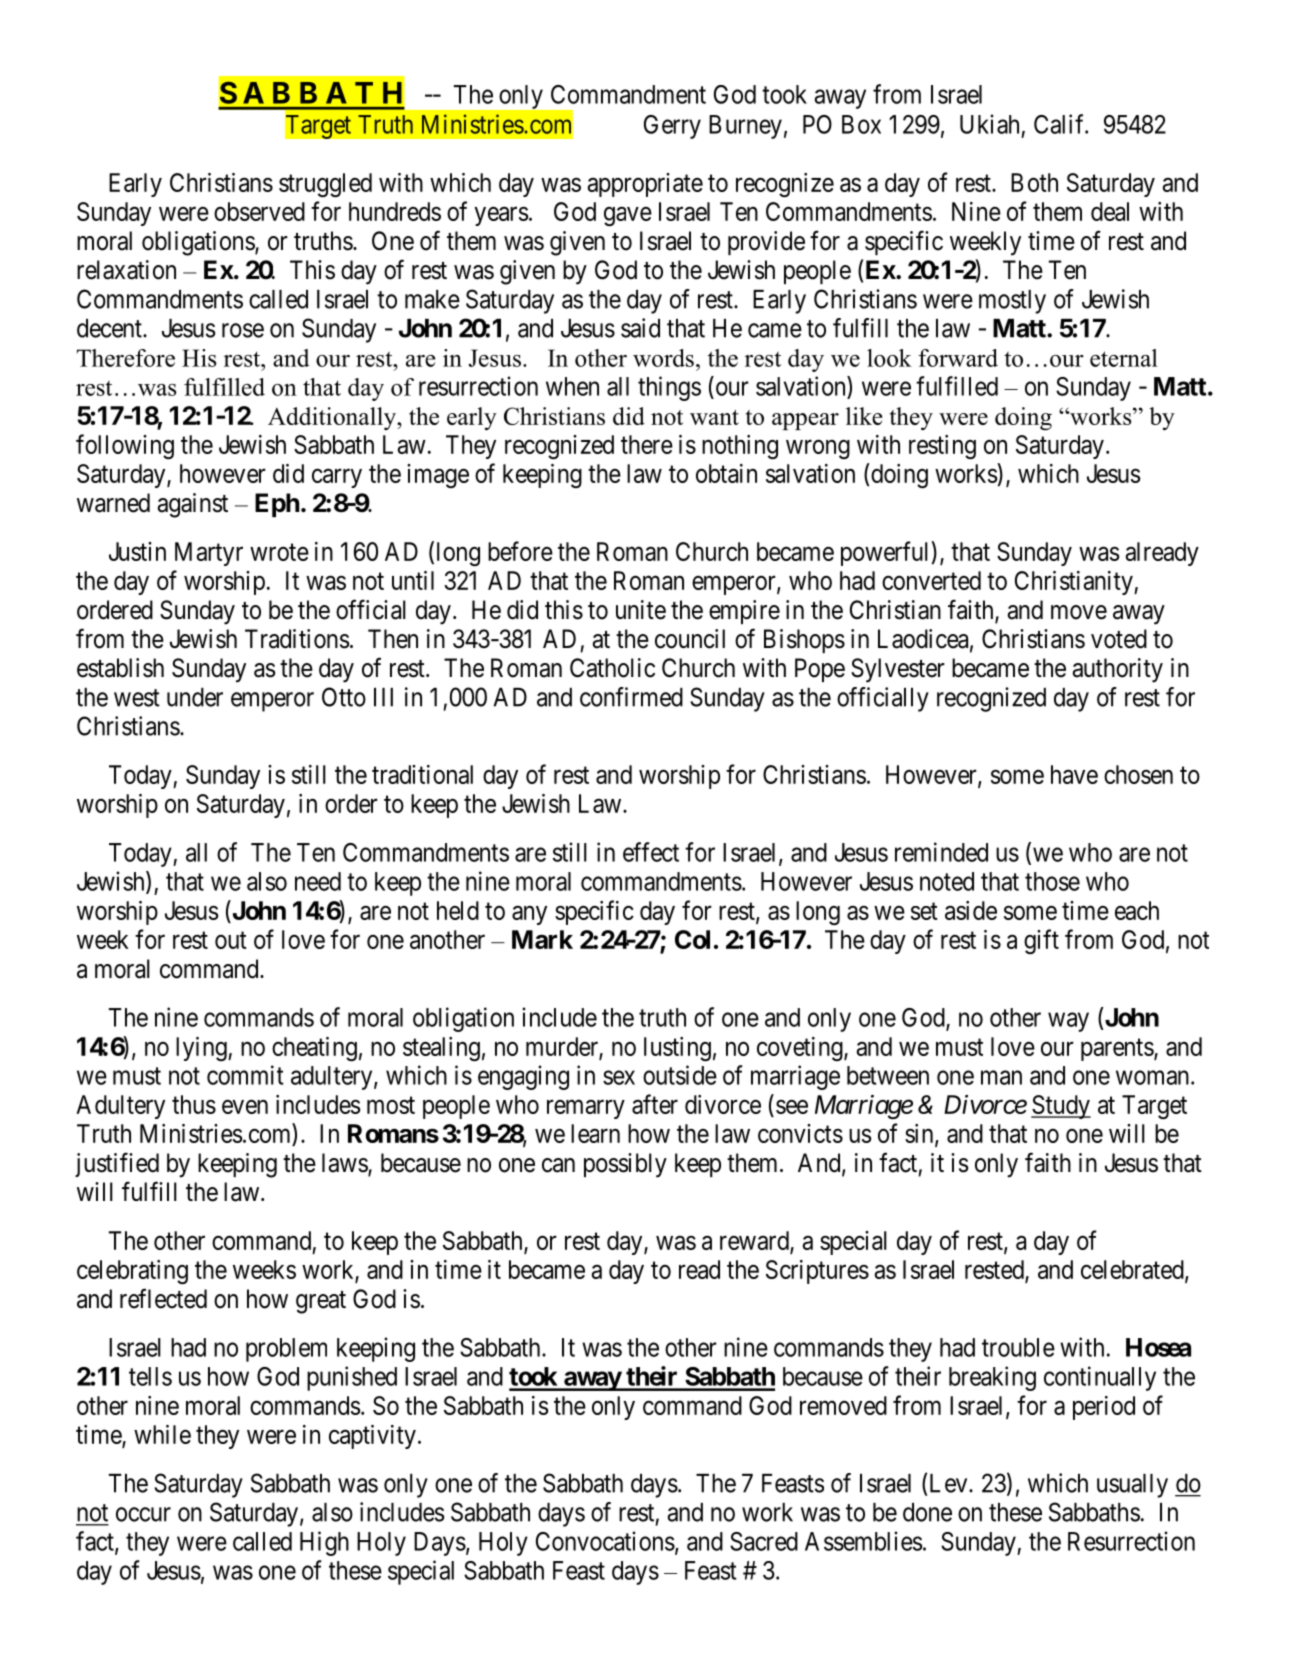  Describe the element at coordinates (259, 211) in the screenshot. I see `observed` at that location.
